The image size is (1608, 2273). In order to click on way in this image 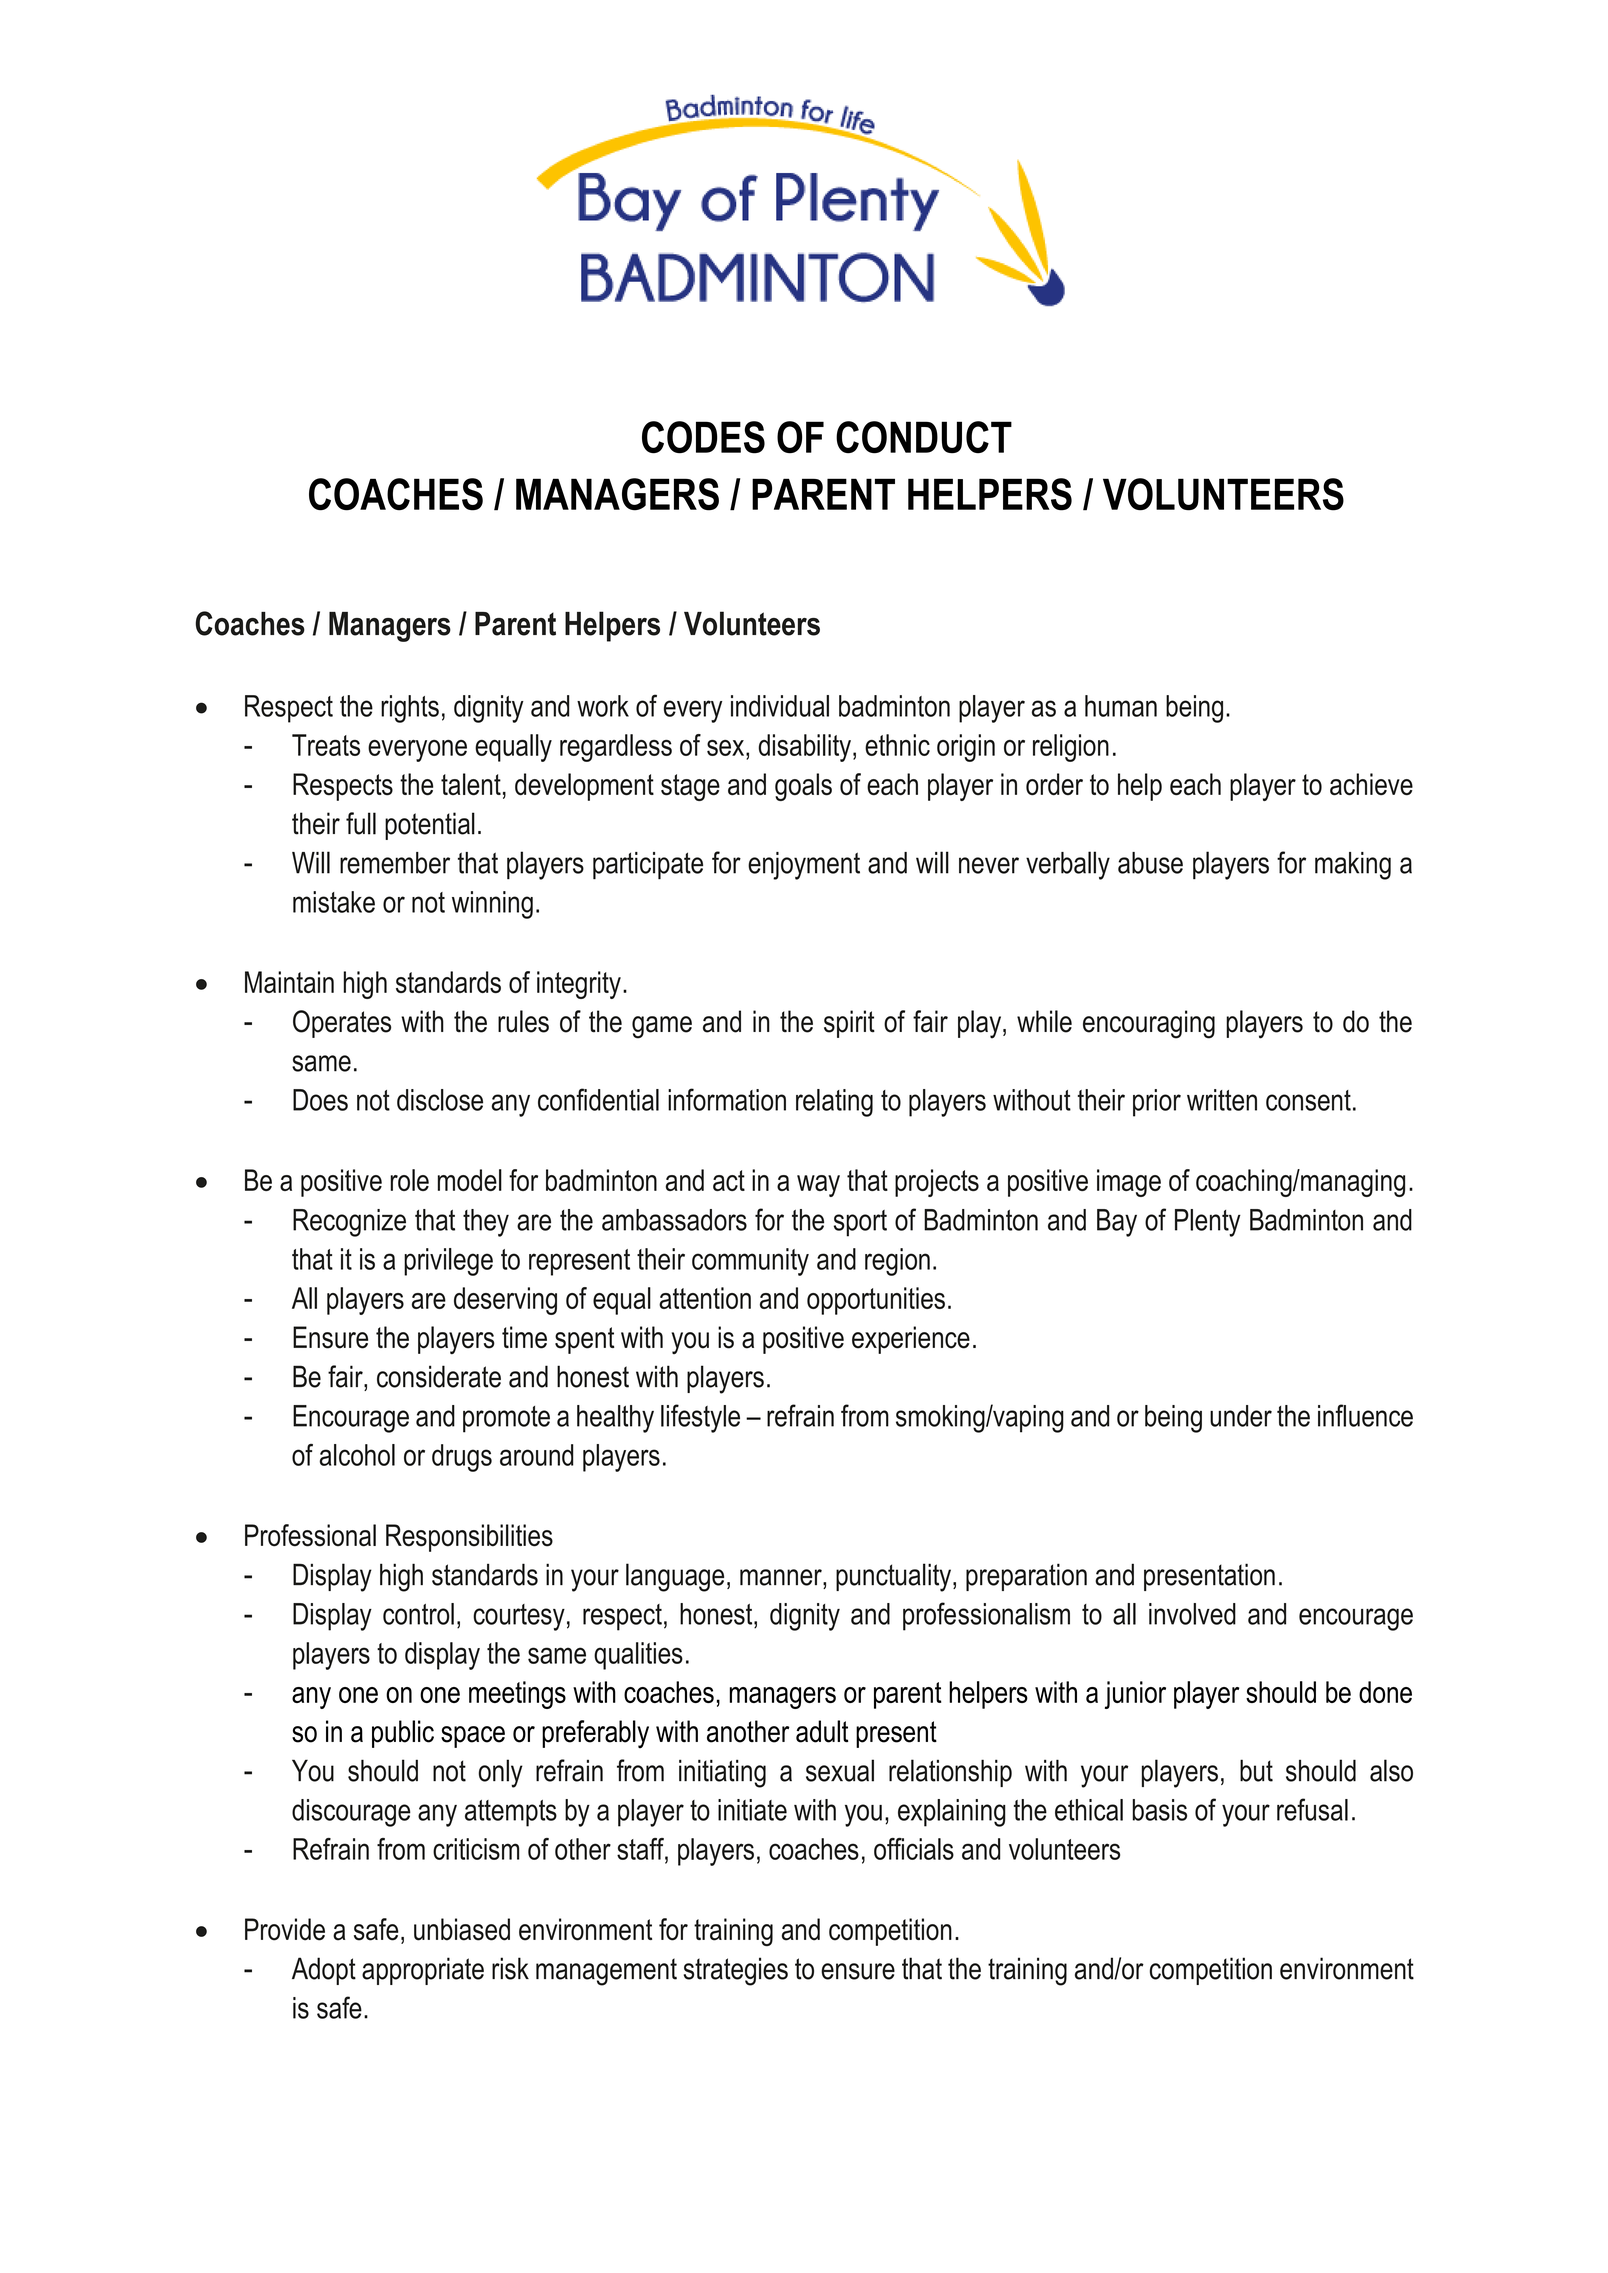, I will do `click(818, 1186)`.
